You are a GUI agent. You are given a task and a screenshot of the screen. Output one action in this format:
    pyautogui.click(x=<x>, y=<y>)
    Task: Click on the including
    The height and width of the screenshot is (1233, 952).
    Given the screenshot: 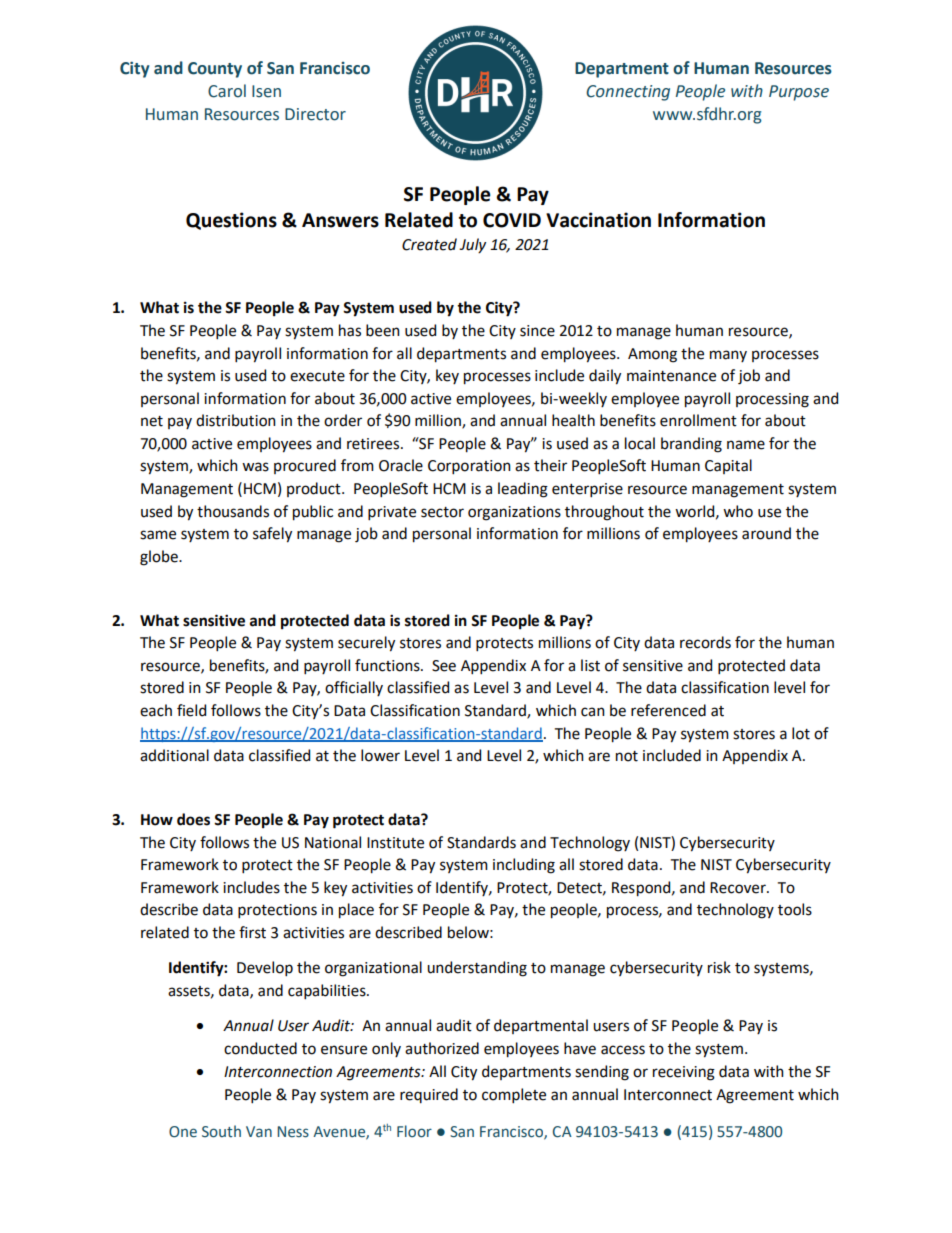 What is the action you would take?
    pyautogui.click(x=524, y=866)
